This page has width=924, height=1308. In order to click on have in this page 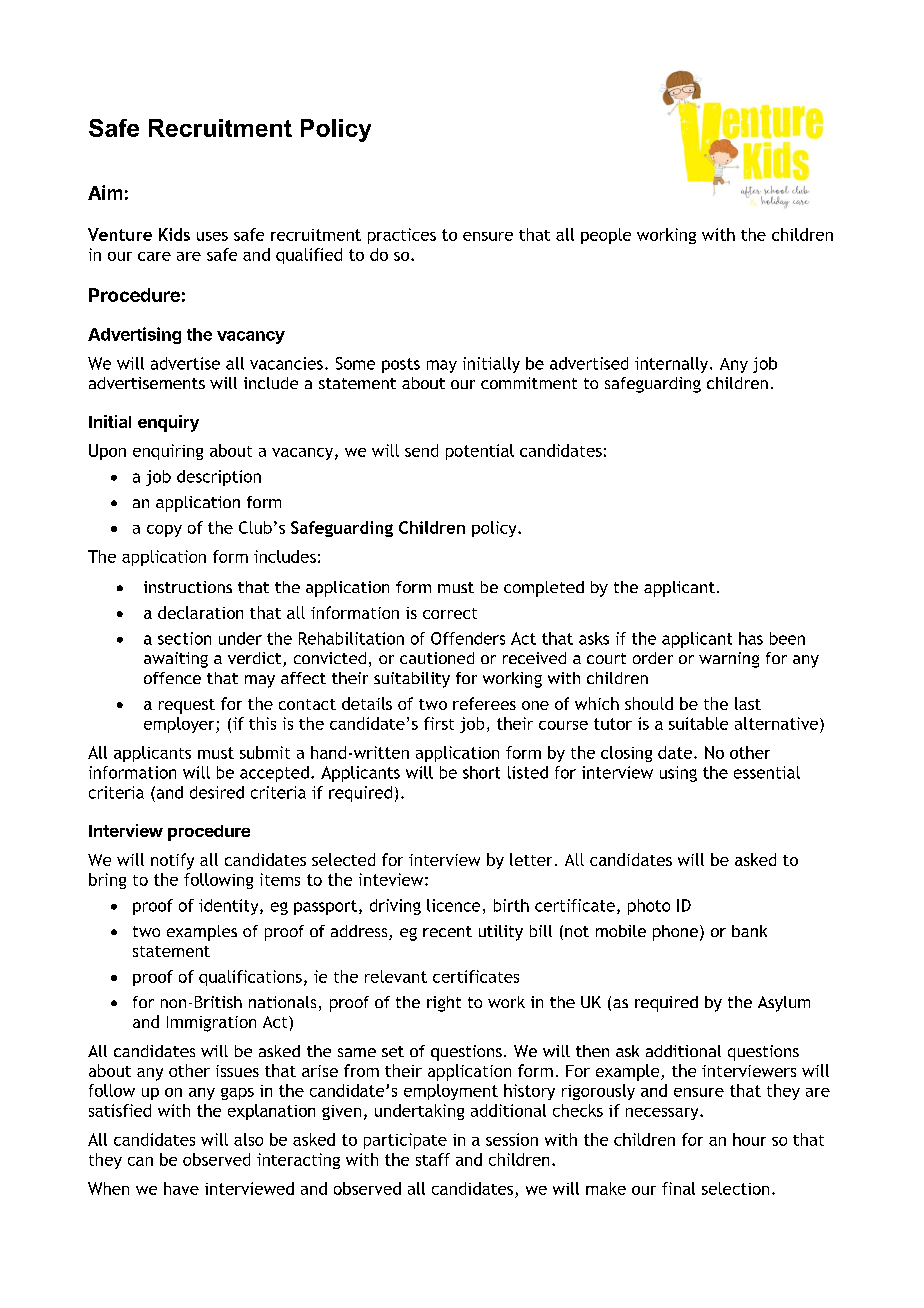, I will do `click(181, 1188)`.
